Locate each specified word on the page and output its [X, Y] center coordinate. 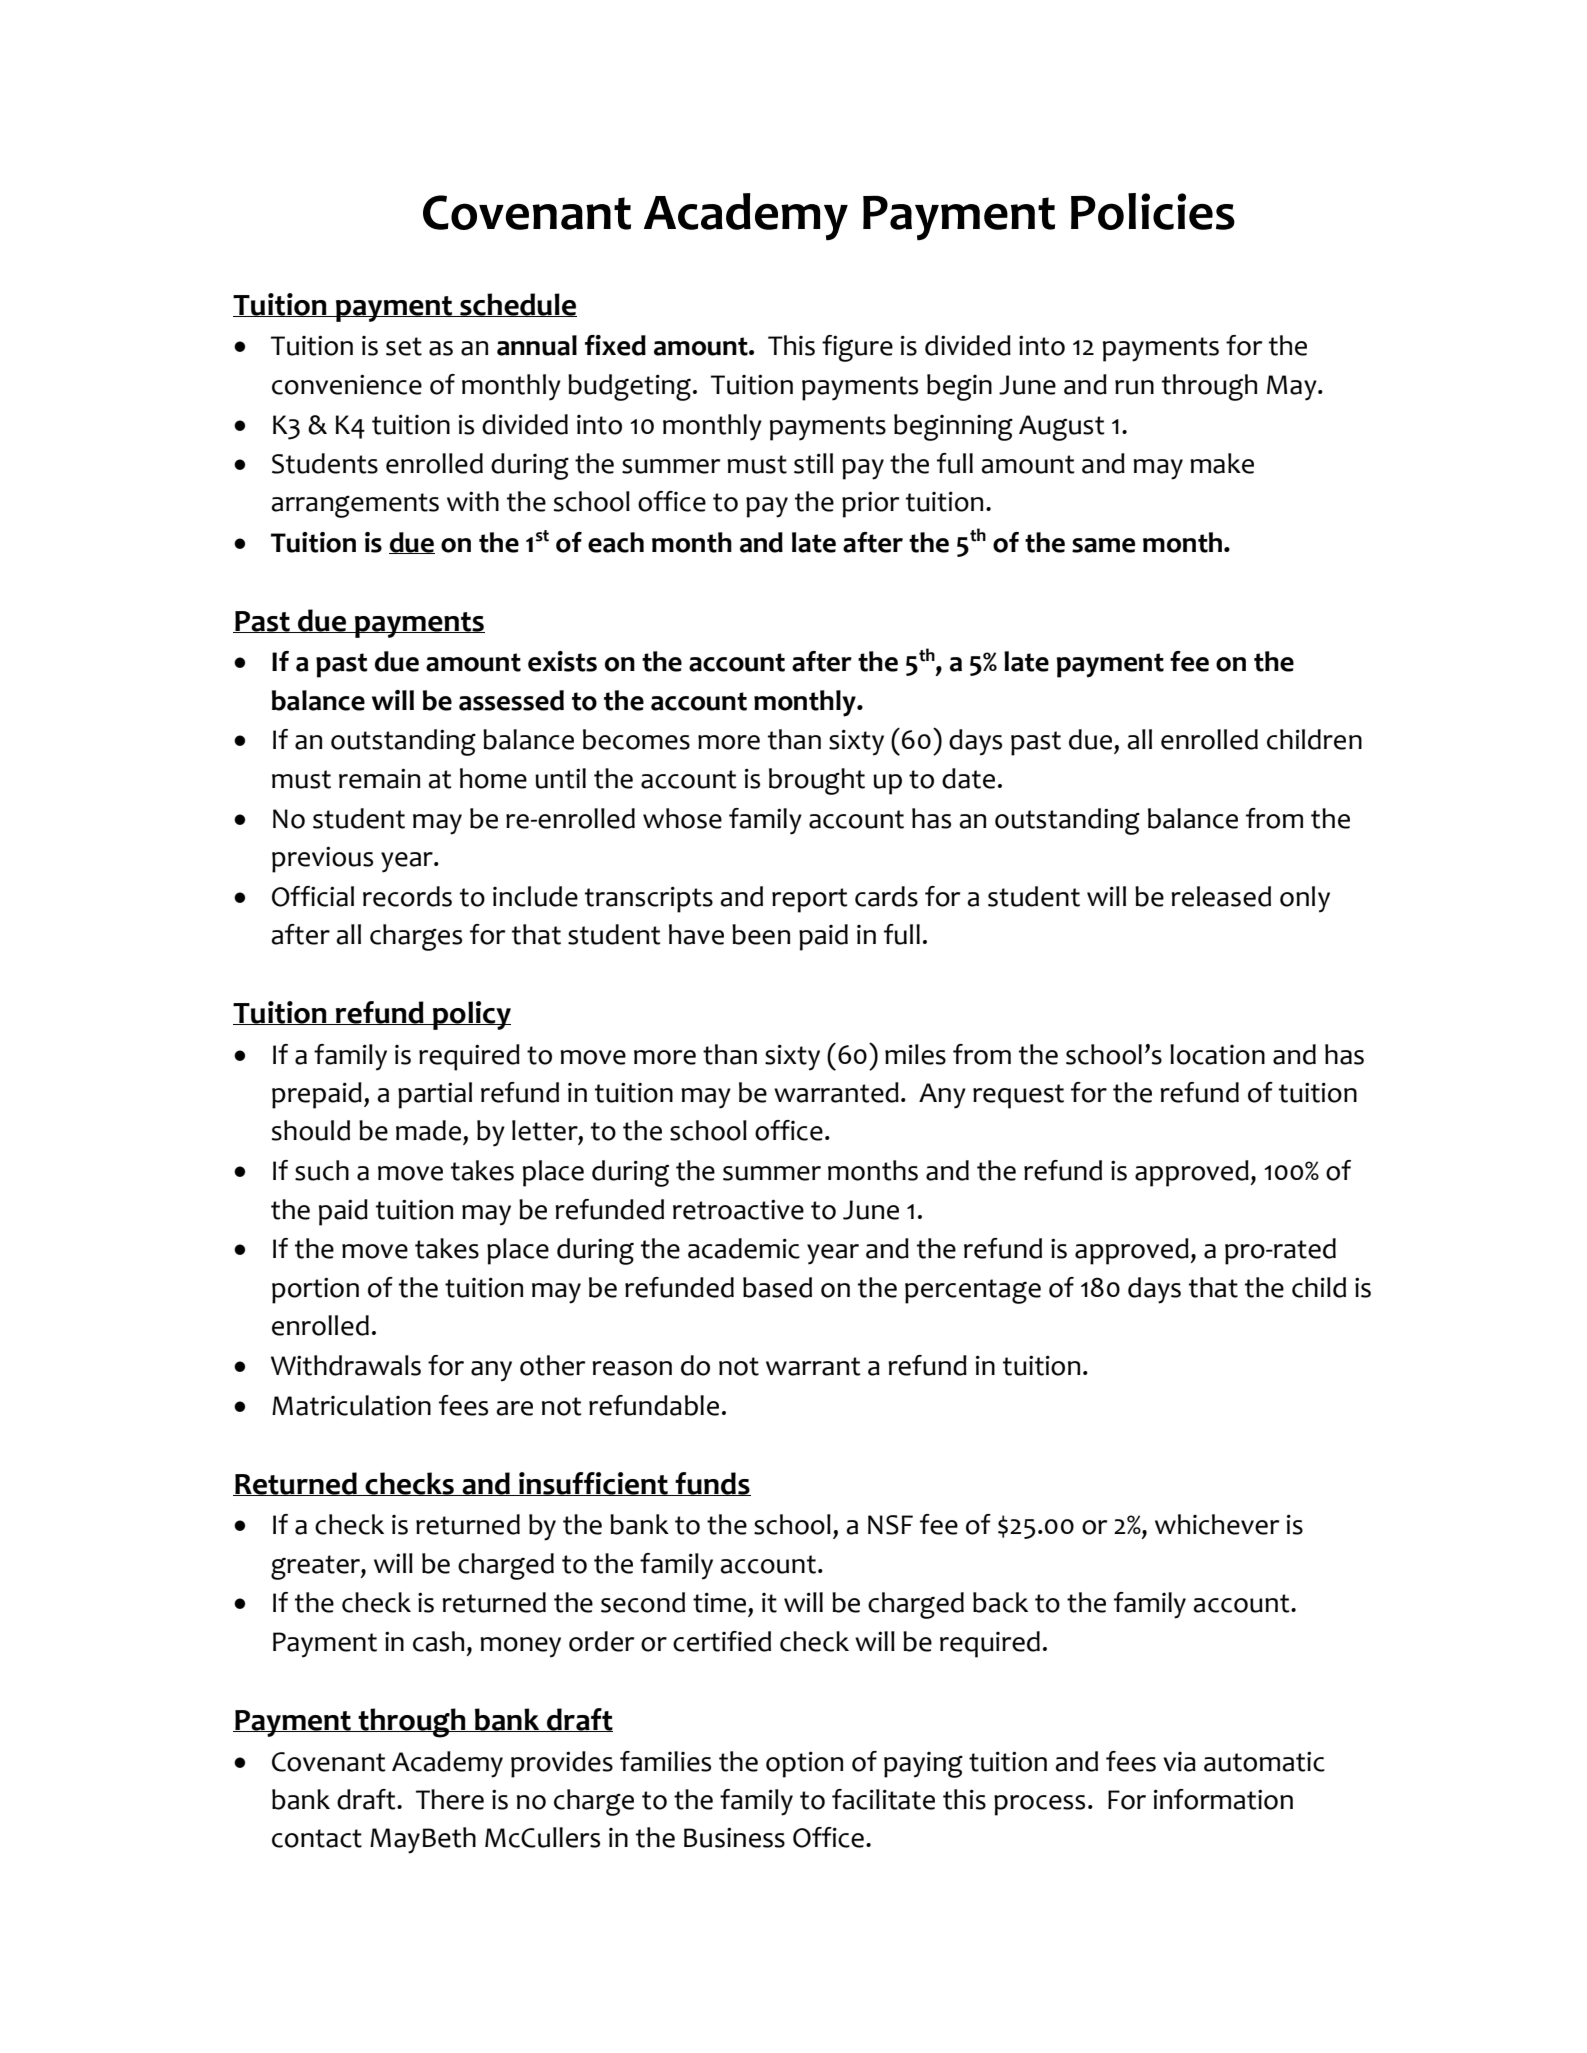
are [514, 1408]
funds [712, 1484]
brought [817, 781]
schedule [517, 305]
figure [857, 348]
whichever [1217, 1524]
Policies [1153, 211]
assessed [511, 700]
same [1103, 545]
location [1217, 1054]
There [450, 1799]
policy [471, 1015]
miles [915, 1054]
